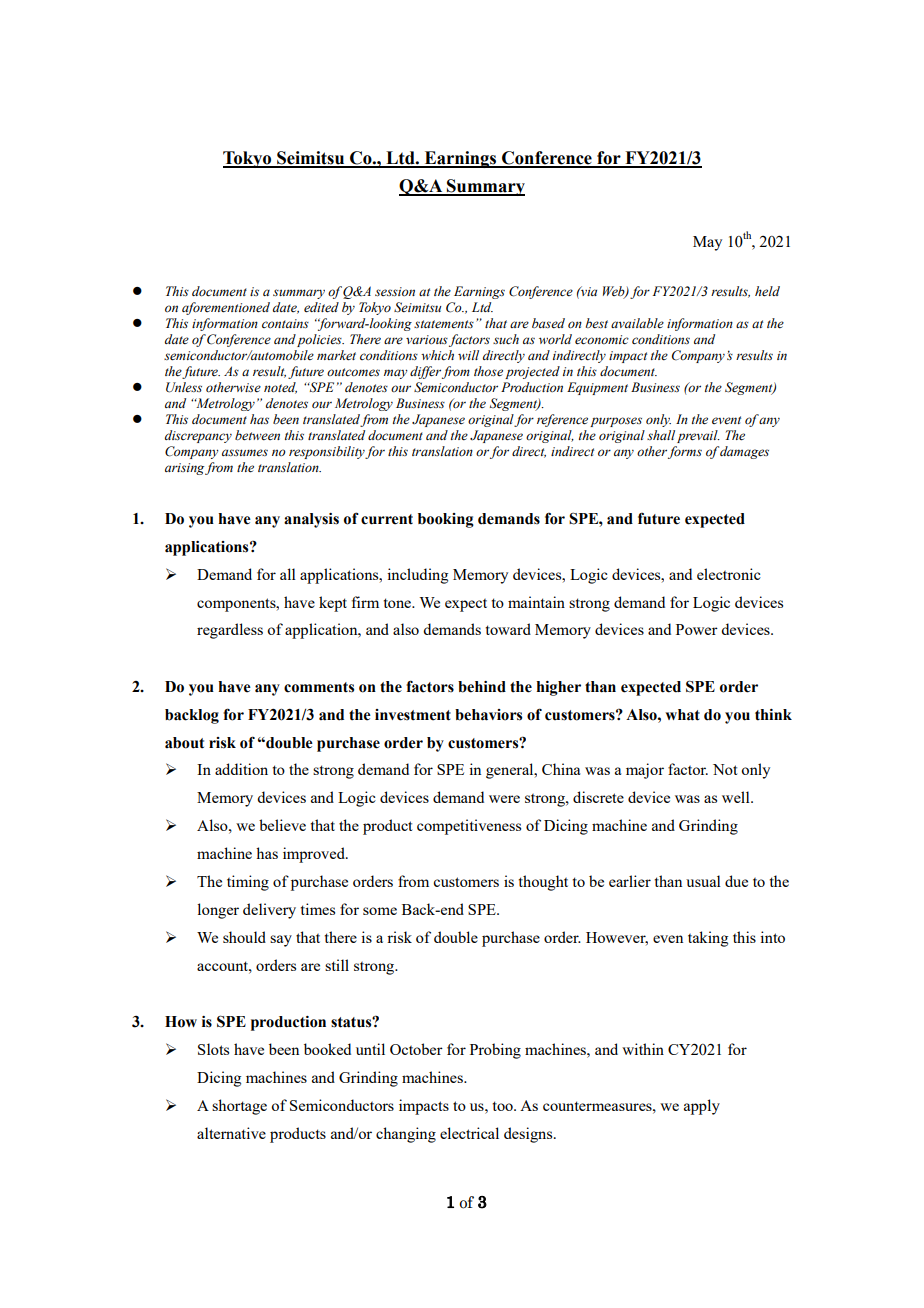  Describe the element at coordinates (637, 323) in the page. I see `available` at that location.
